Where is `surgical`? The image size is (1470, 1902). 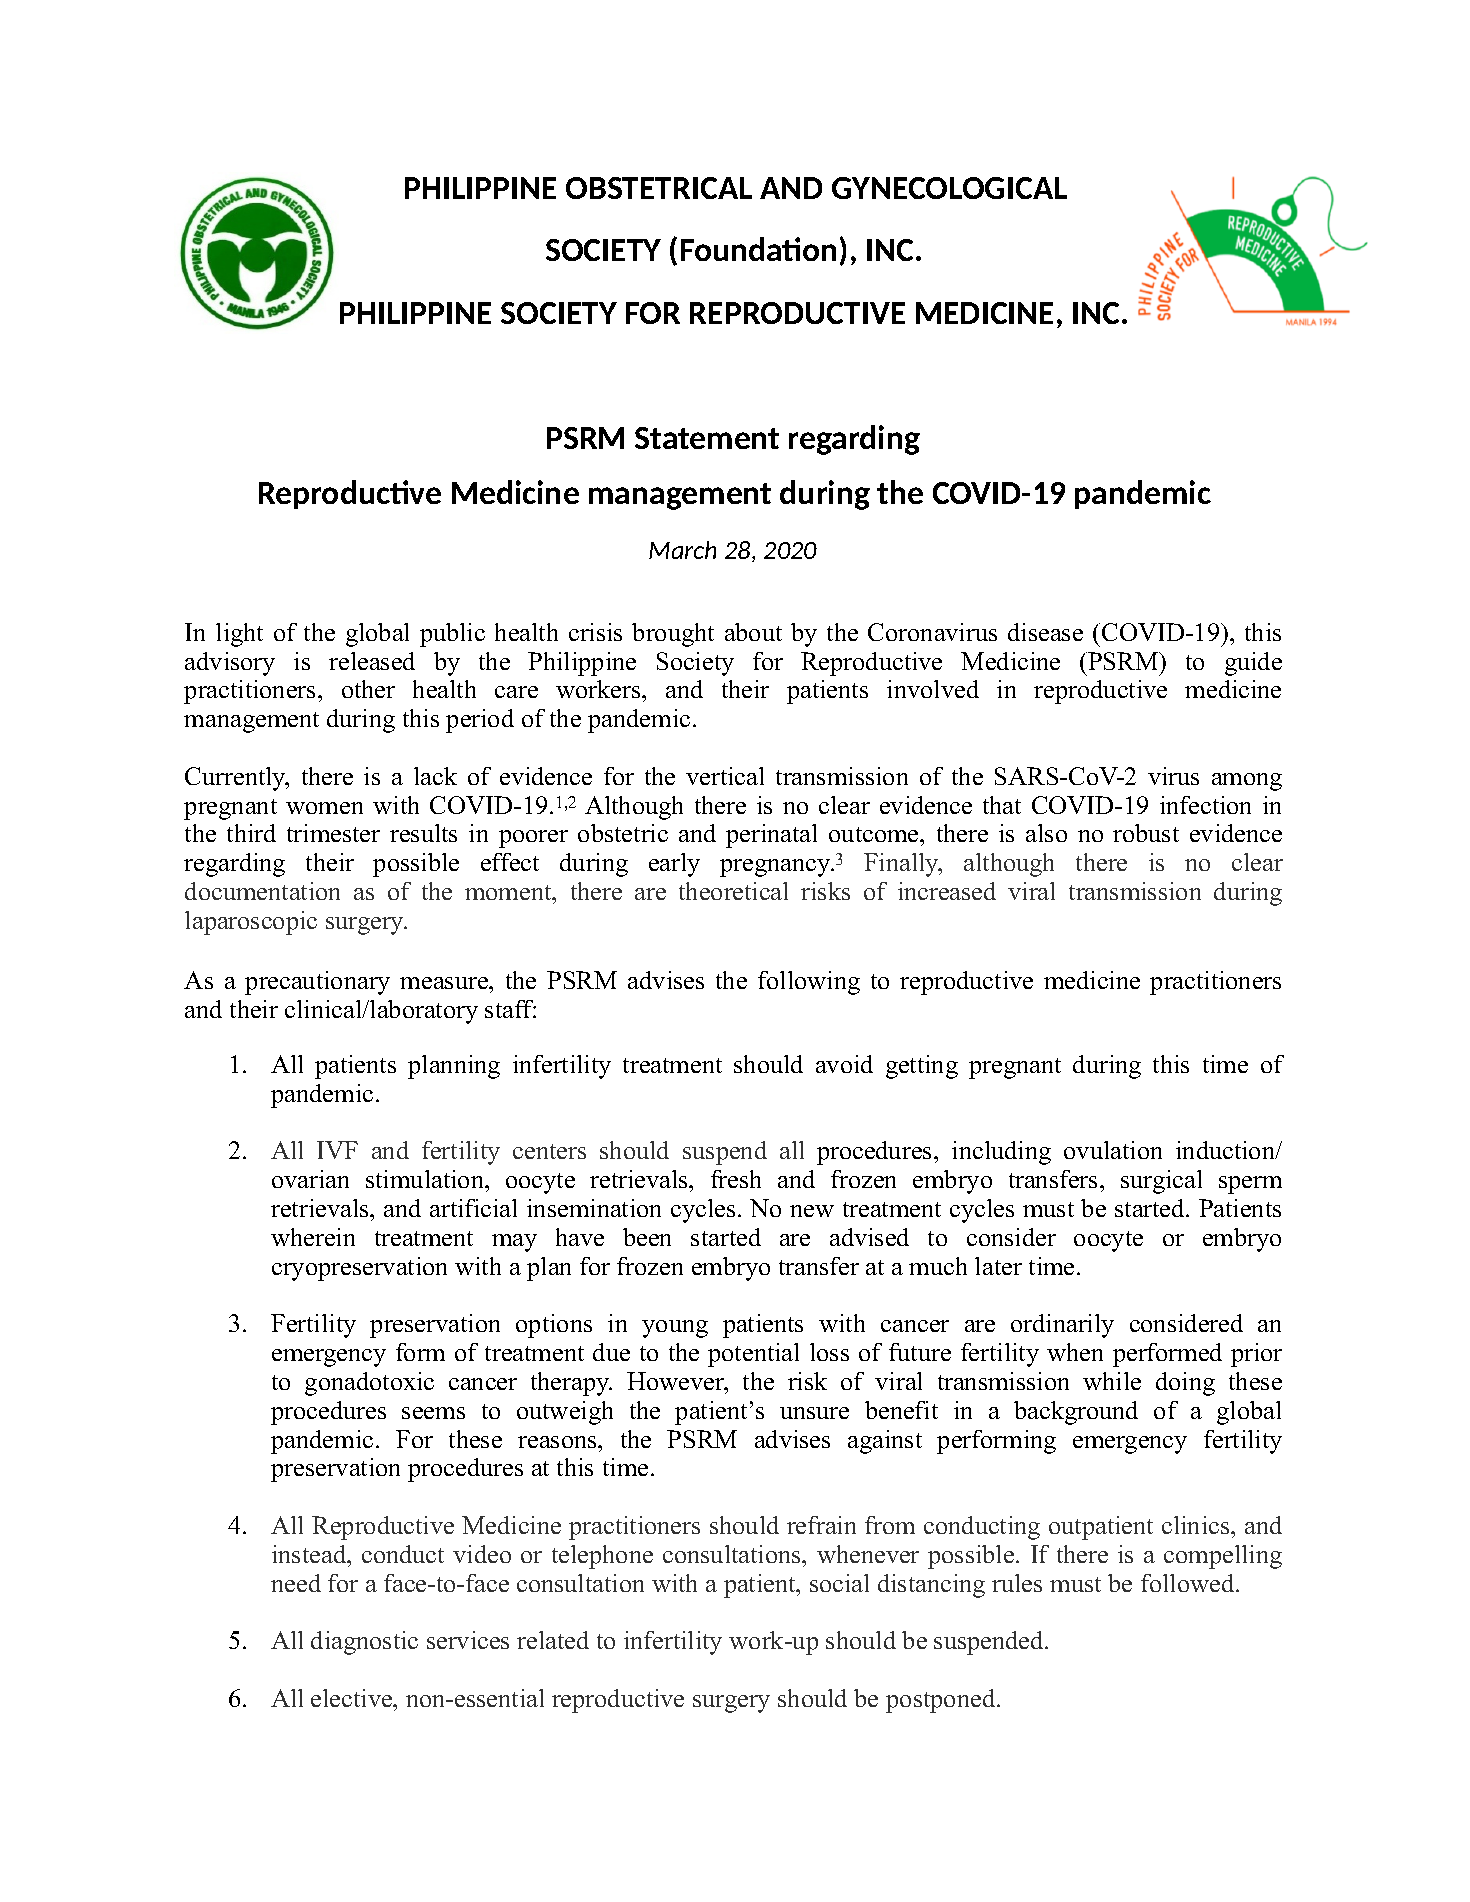 surgical is located at coordinates (1161, 1182).
